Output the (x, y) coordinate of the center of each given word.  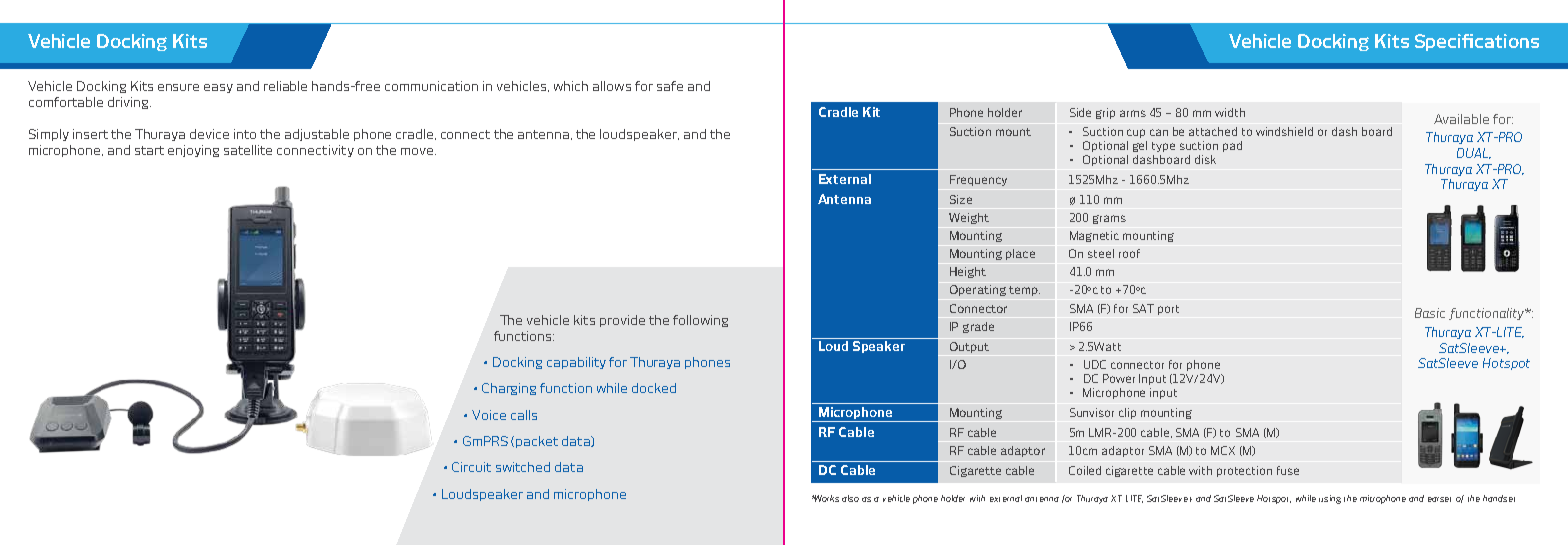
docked (654, 388)
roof (1129, 253)
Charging (509, 389)
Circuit (471, 467)
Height (968, 272)
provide (622, 321)
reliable (285, 86)
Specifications (1477, 42)
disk (1205, 159)
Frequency (978, 180)
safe (670, 86)
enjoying (193, 151)
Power (1119, 378)
